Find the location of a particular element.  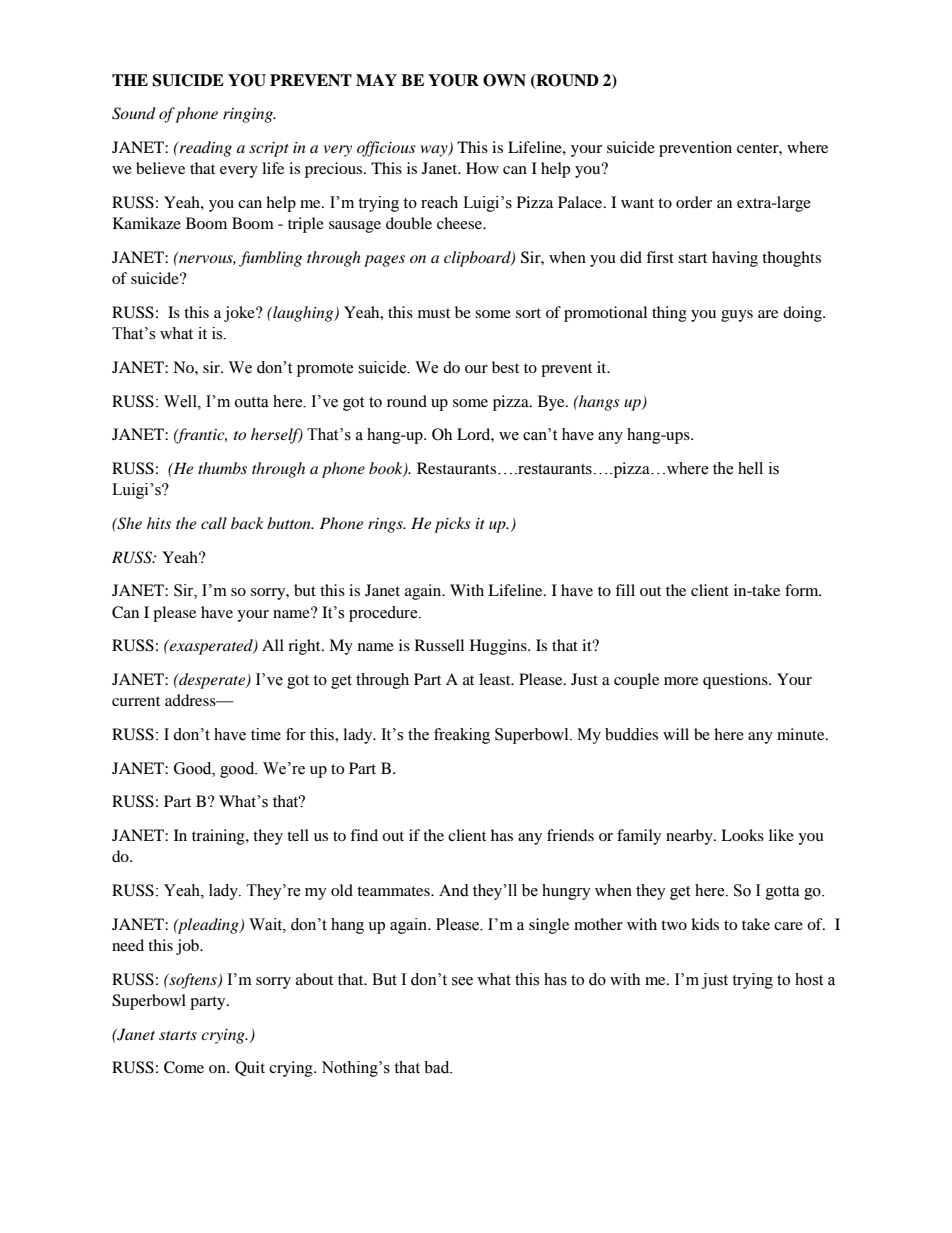

Well is located at coordinates (181, 401).
